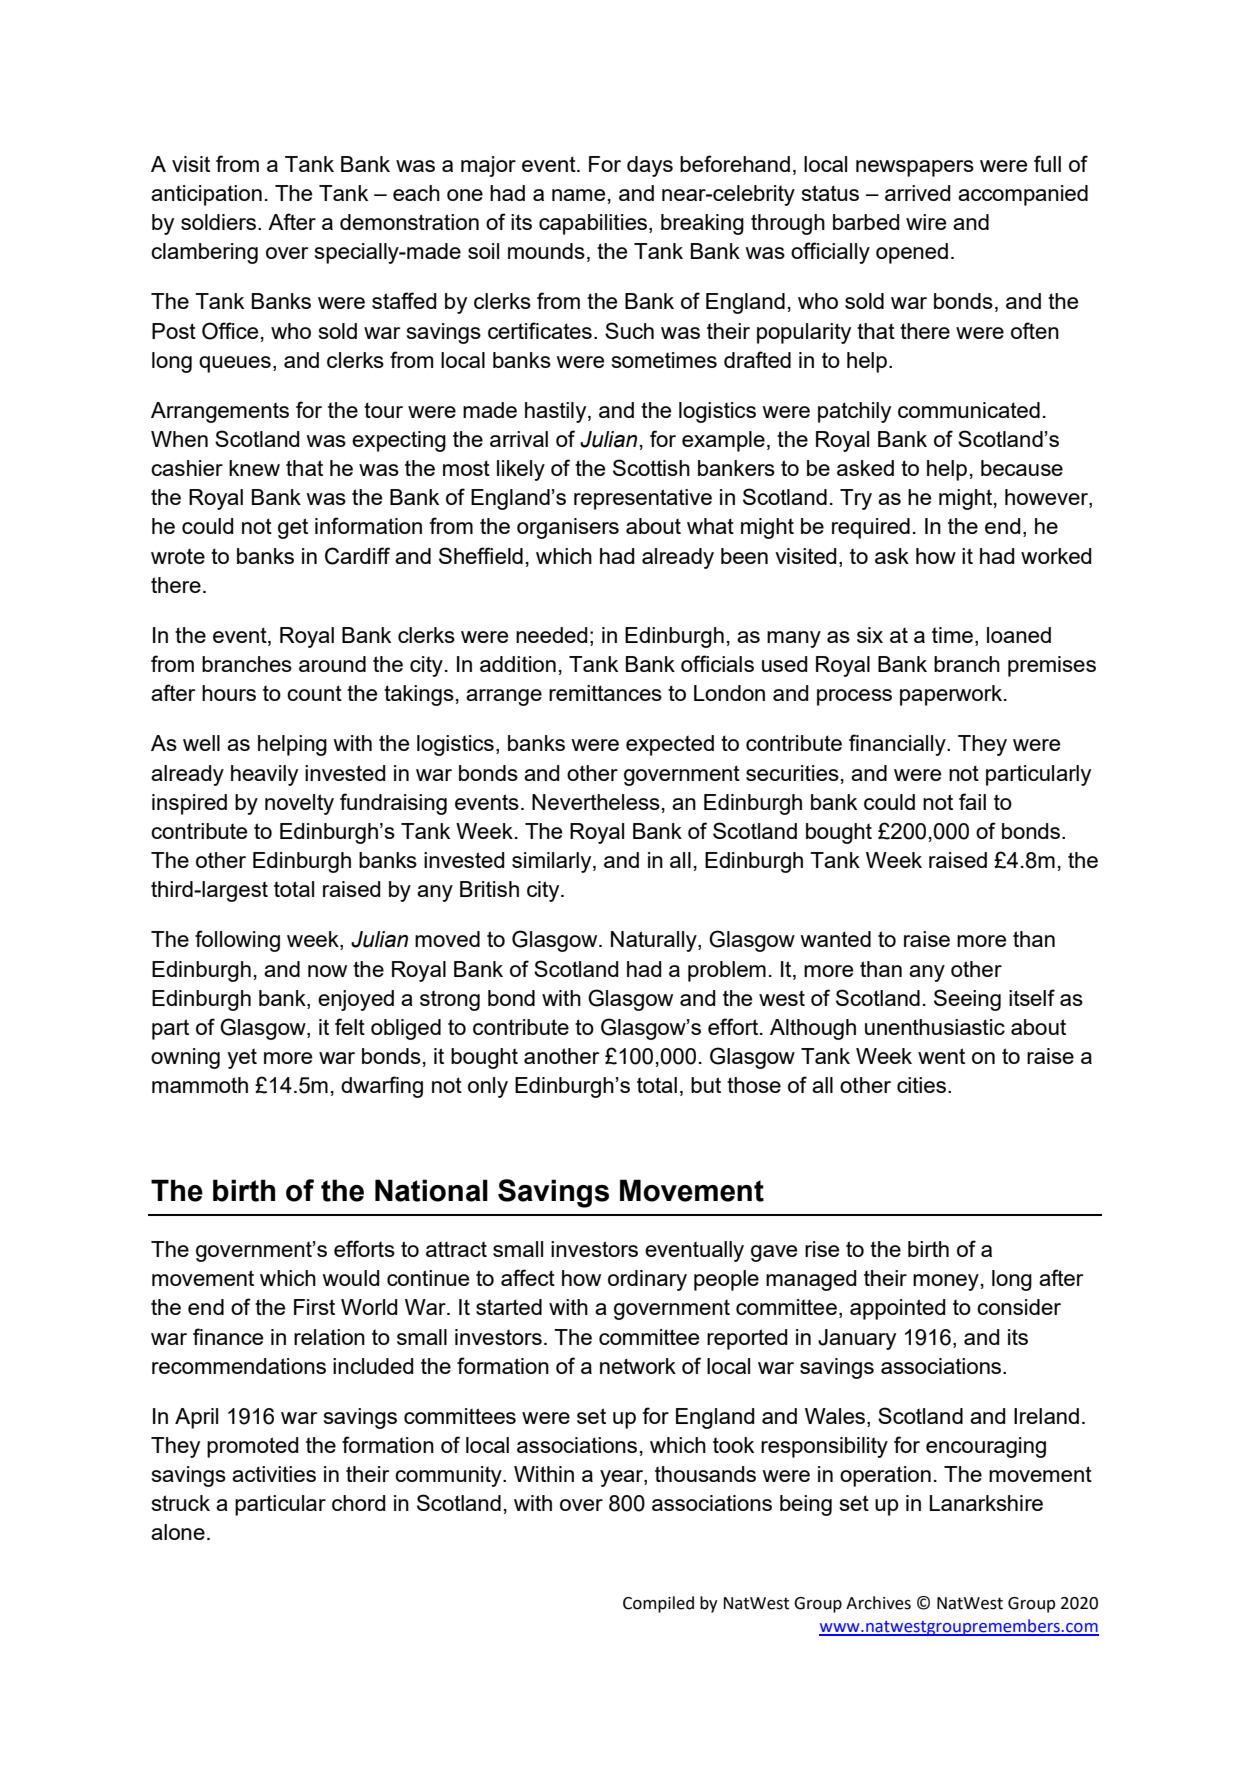 The image size is (1250, 1768). Describe the element at coordinates (921, 1085) in the screenshot. I see `cities` at that location.
